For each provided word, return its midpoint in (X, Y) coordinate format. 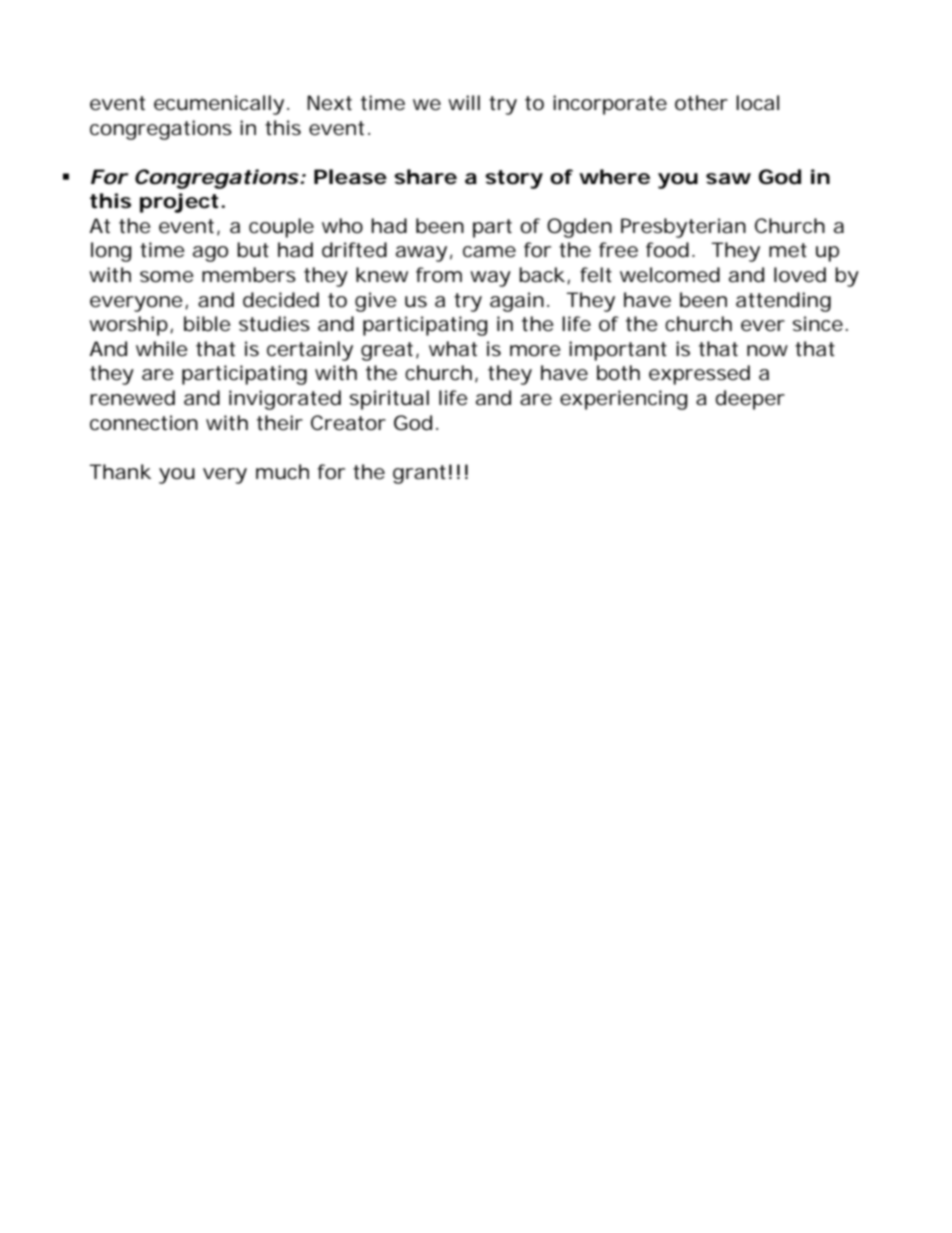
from (439, 275)
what (453, 349)
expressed (699, 375)
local (757, 103)
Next (329, 103)
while (162, 349)
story (514, 179)
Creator (348, 423)
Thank (120, 472)
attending (783, 302)
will (464, 102)
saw (728, 179)
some (167, 277)
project (181, 203)
